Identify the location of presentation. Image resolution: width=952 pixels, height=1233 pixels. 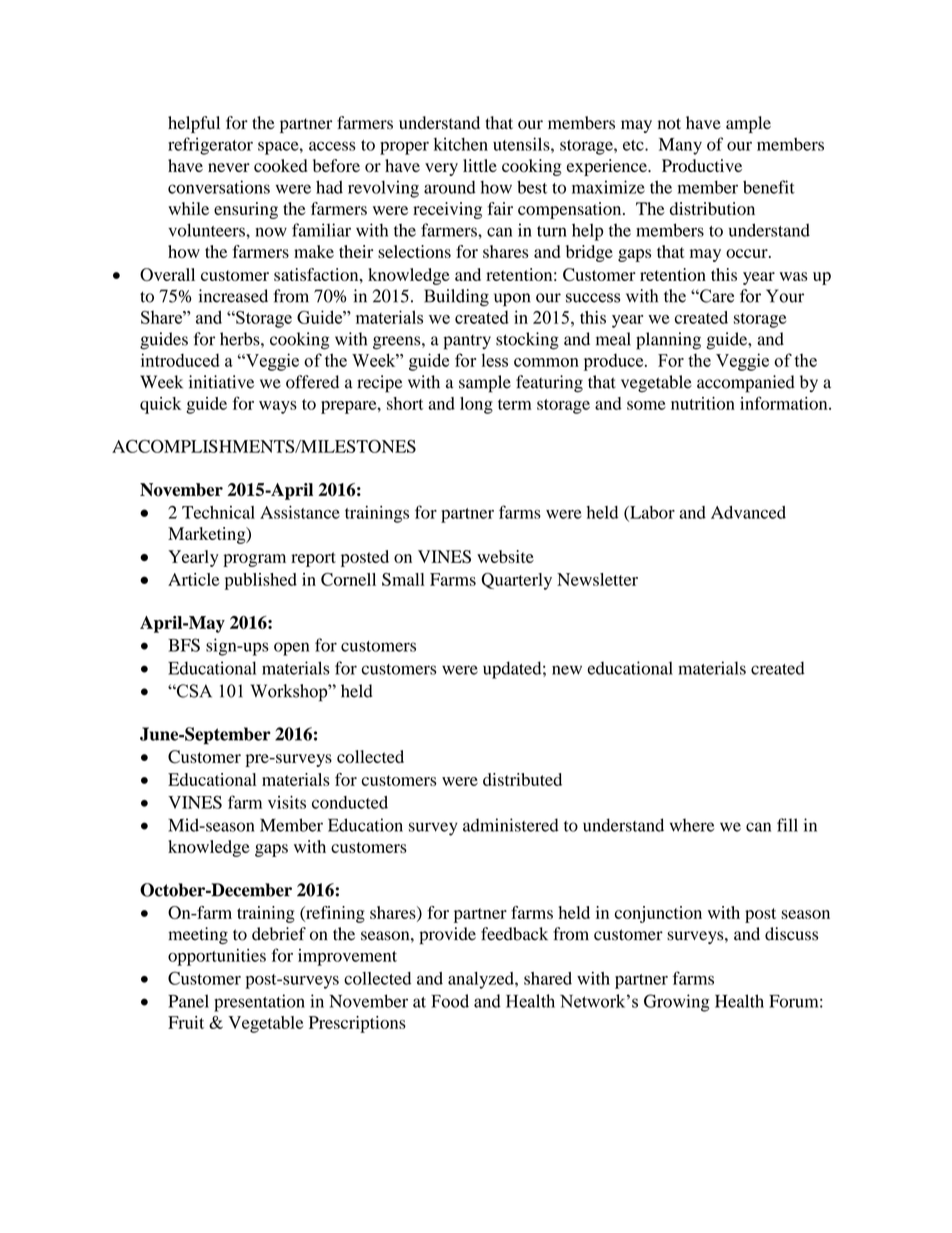
(259, 1003).
